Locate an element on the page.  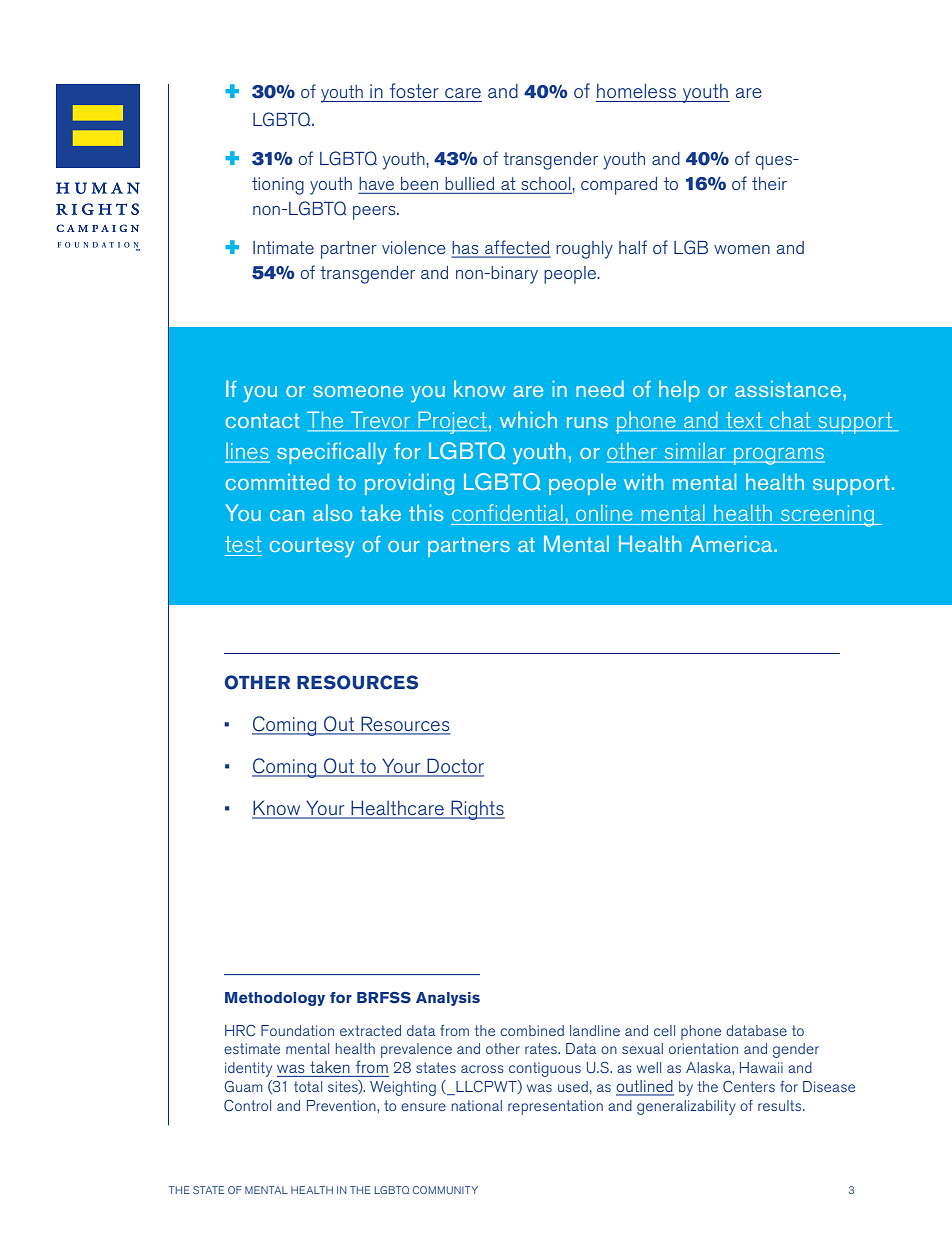
their is located at coordinates (769, 183).
